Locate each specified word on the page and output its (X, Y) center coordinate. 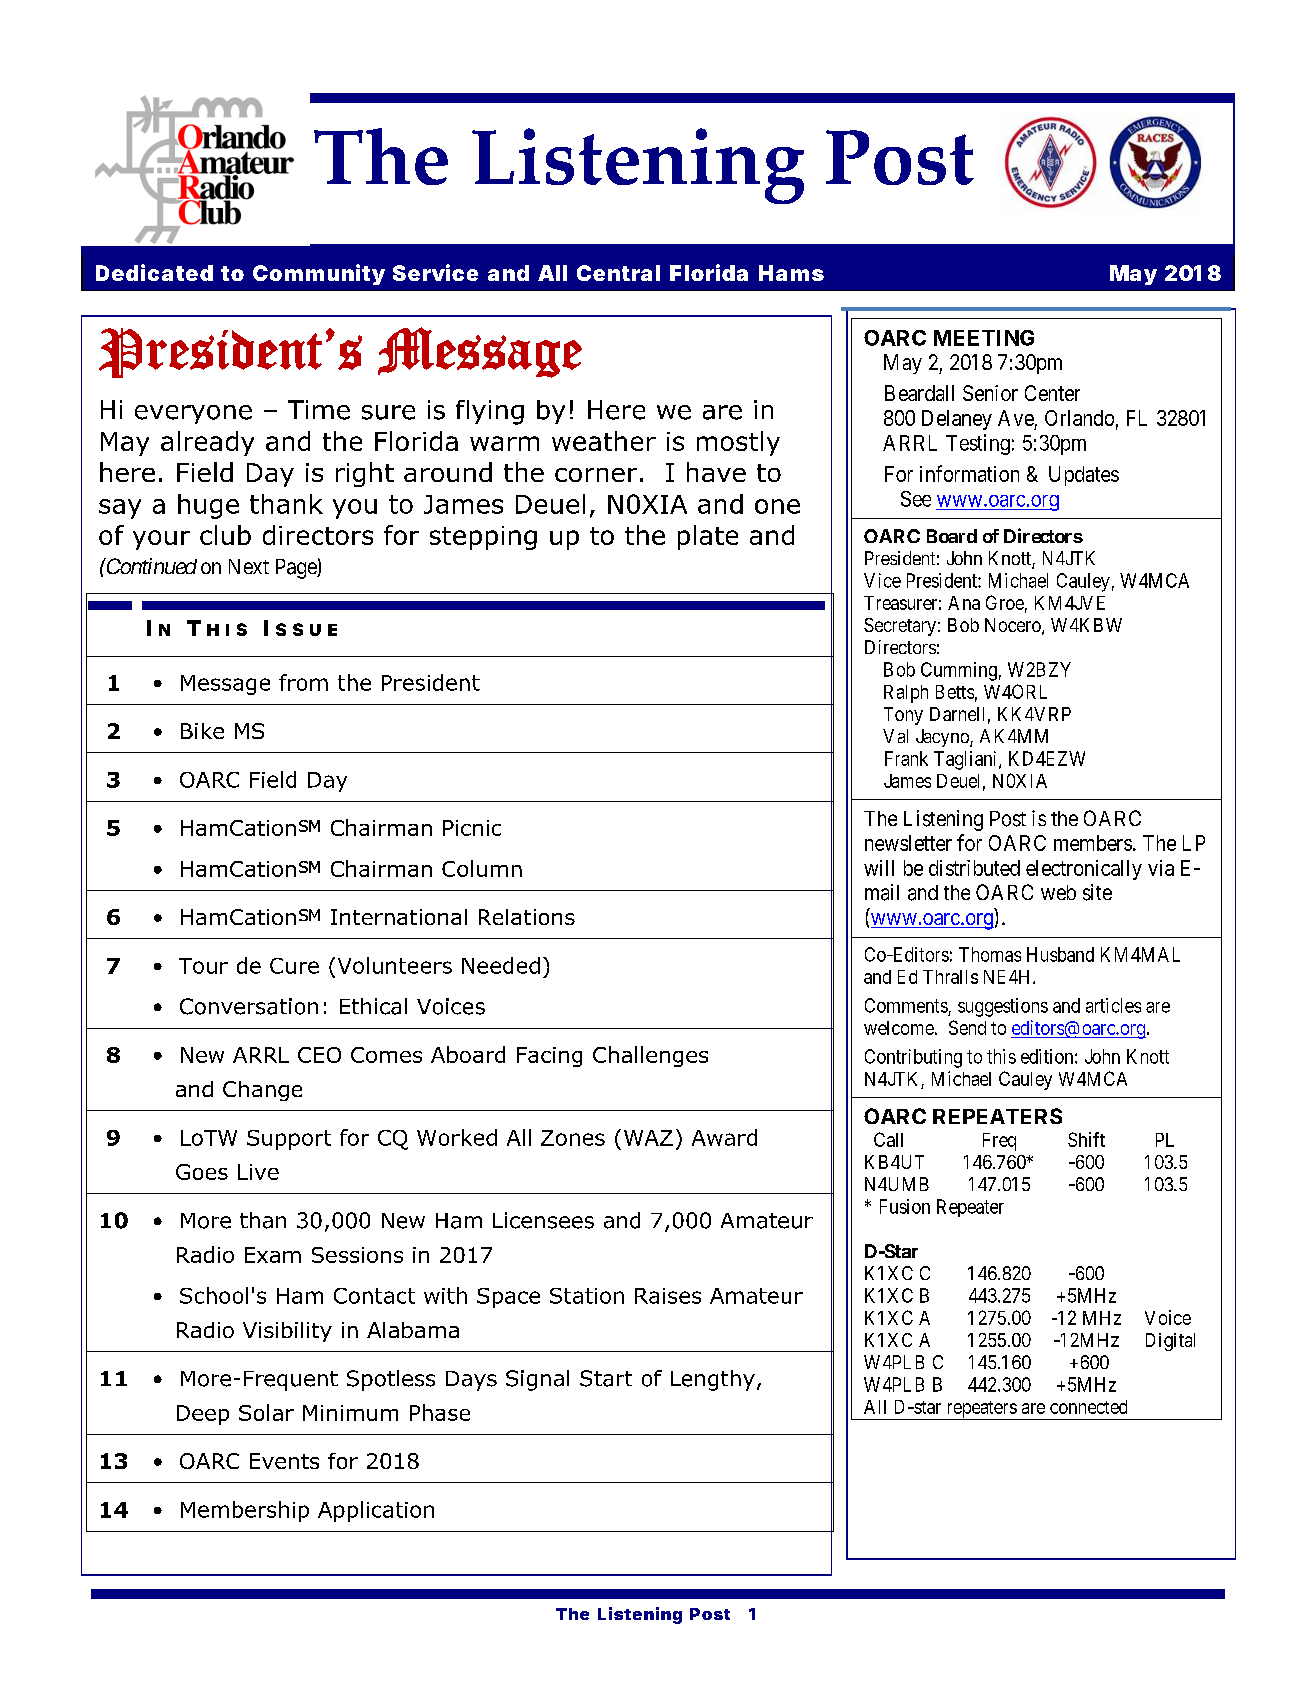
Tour (203, 966)
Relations (527, 917)
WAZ (648, 1138)
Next (249, 566)
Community (319, 274)
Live (258, 1172)
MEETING (984, 338)
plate (708, 537)
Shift (1086, 1139)
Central (618, 273)
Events (284, 1461)
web (1058, 892)
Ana (964, 603)
